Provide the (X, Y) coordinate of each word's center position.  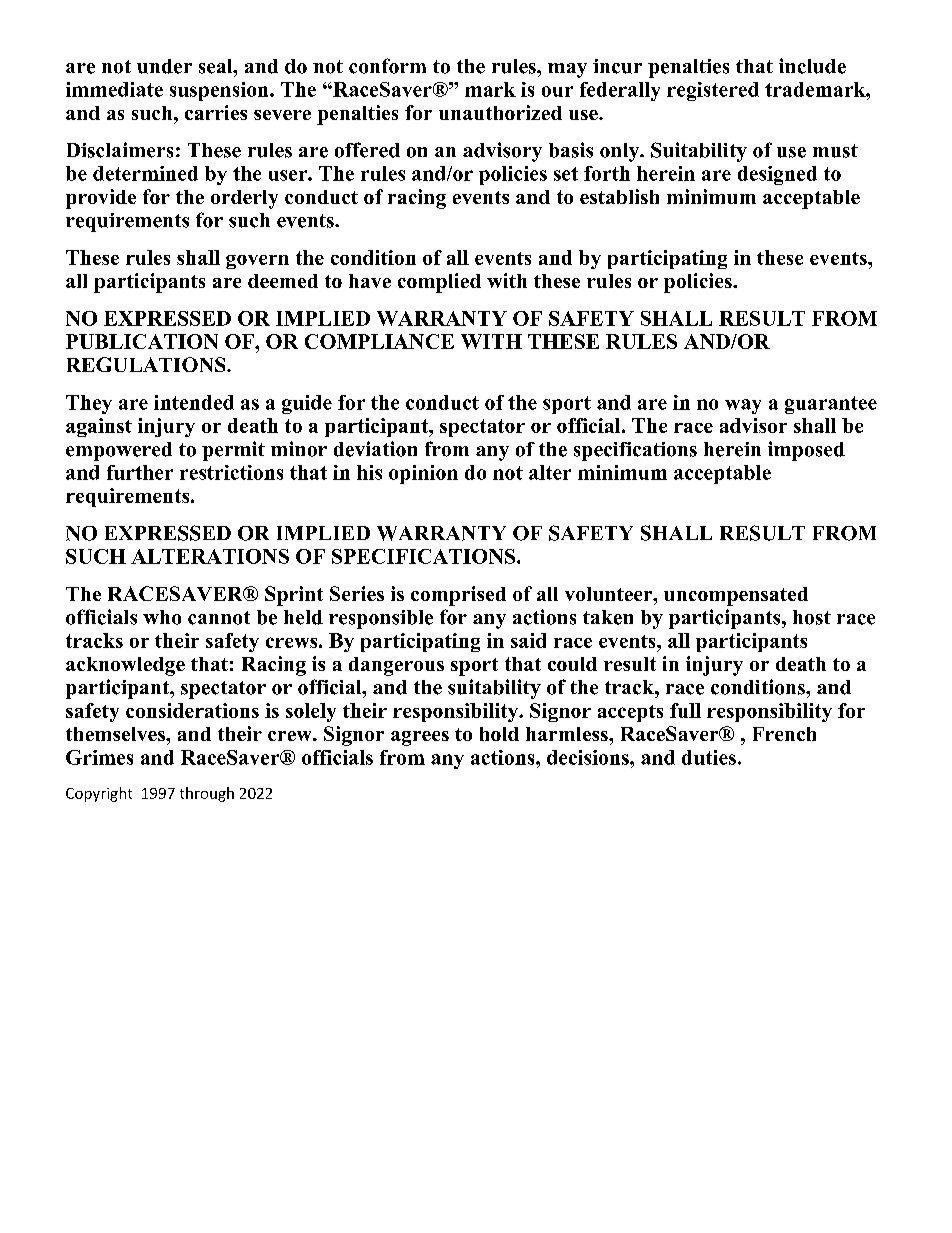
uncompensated (736, 596)
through (207, 794)
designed (777, 175)
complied (439, 283)
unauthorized (500, 112)
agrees (420, 738)
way (743, 406)
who (162, 617)
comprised (458, 596)
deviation (375, 449)
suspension (220, 91)
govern (257, 262)
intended (194, 402)
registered (713, 91)
